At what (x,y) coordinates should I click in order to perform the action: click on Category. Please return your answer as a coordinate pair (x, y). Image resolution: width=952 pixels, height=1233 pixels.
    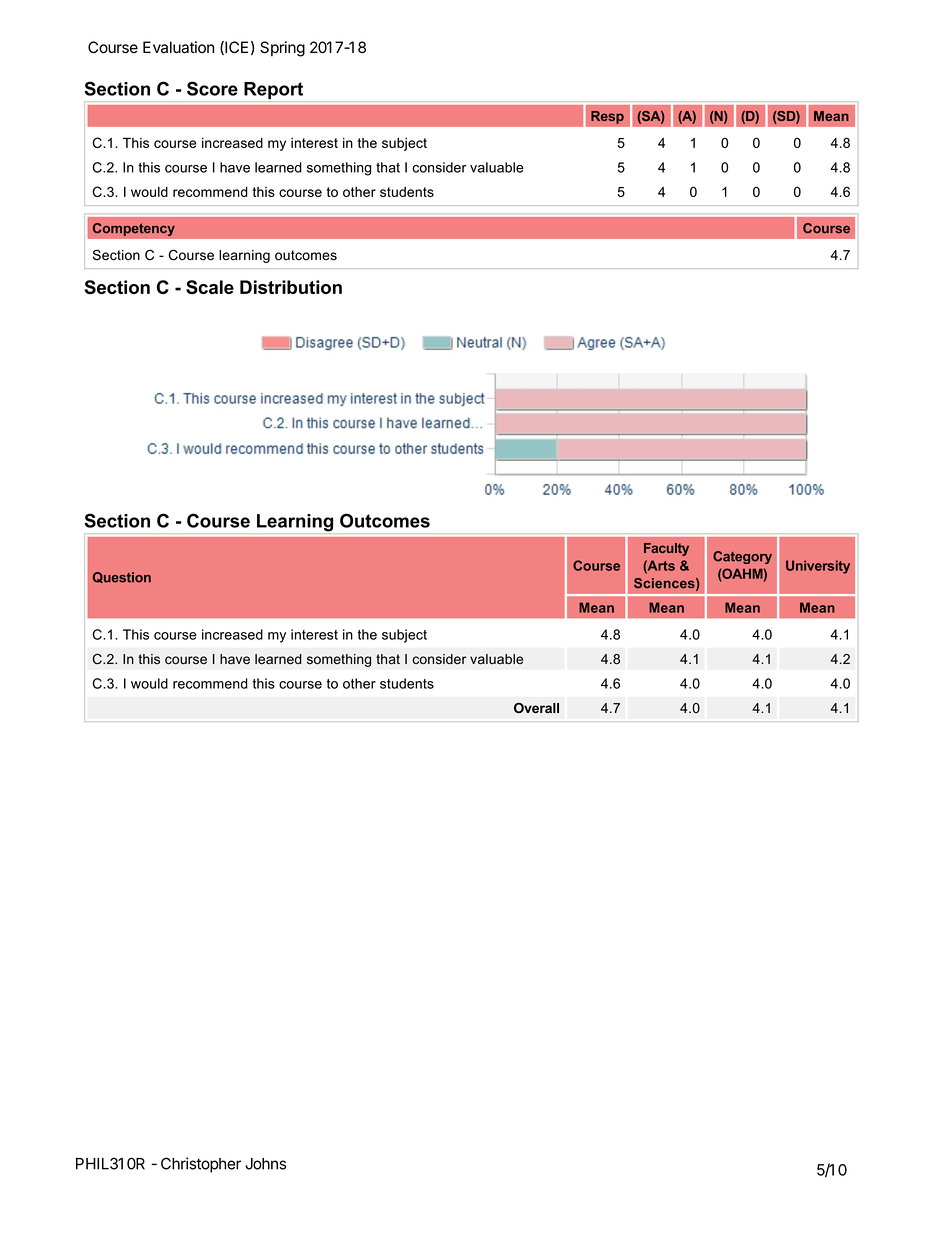
    Looking at the image, I should click on (742, 557).
